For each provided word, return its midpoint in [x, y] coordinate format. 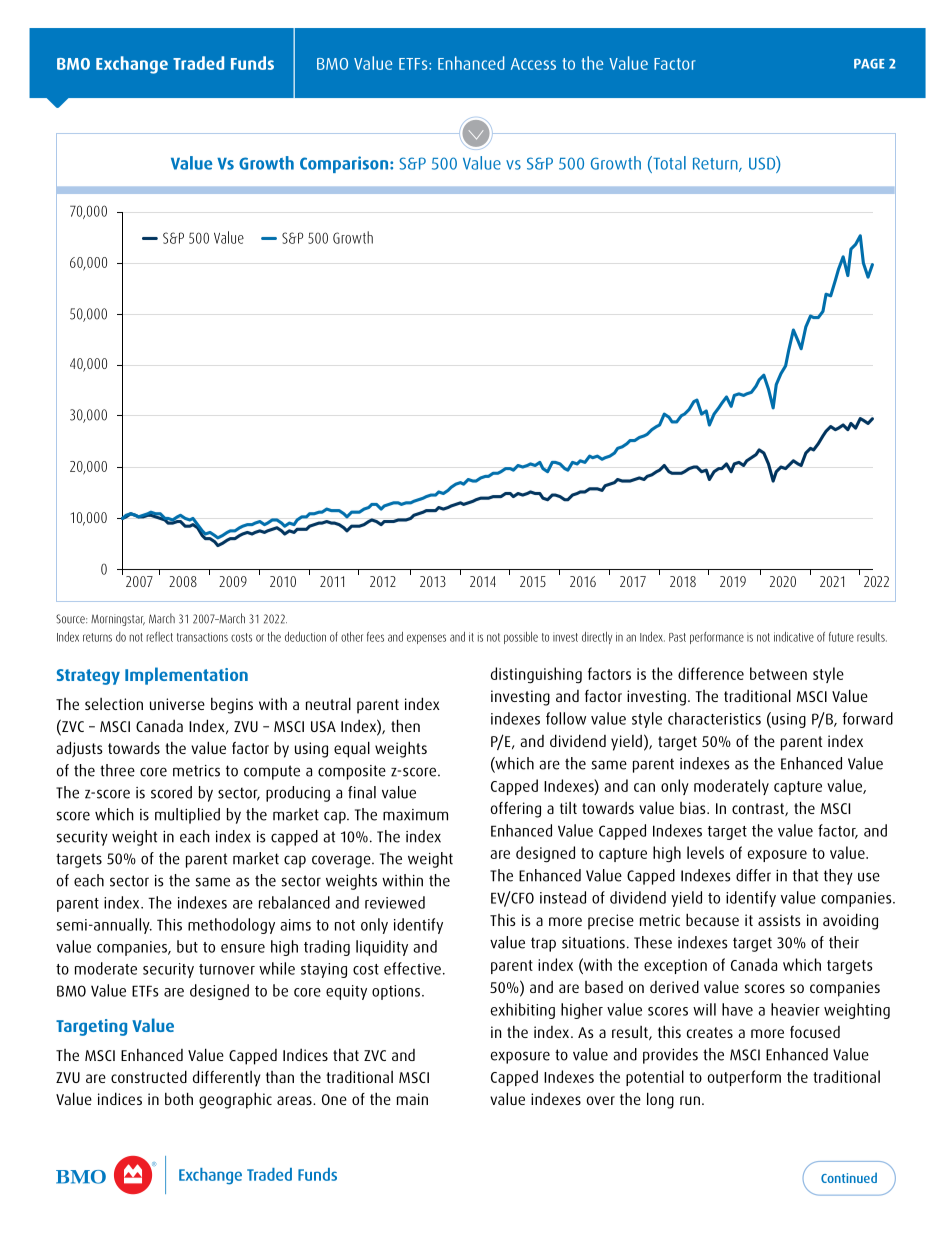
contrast [759, 809]
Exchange [132, 65]
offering [516, 810]
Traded [198, 63]
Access [533, 64]
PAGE [869, 64]
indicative [794, 637]
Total [668, 163]
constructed [149, 1076]
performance [717, 638]
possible [521, 638]
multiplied [187, 816]
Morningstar [118, 620]
